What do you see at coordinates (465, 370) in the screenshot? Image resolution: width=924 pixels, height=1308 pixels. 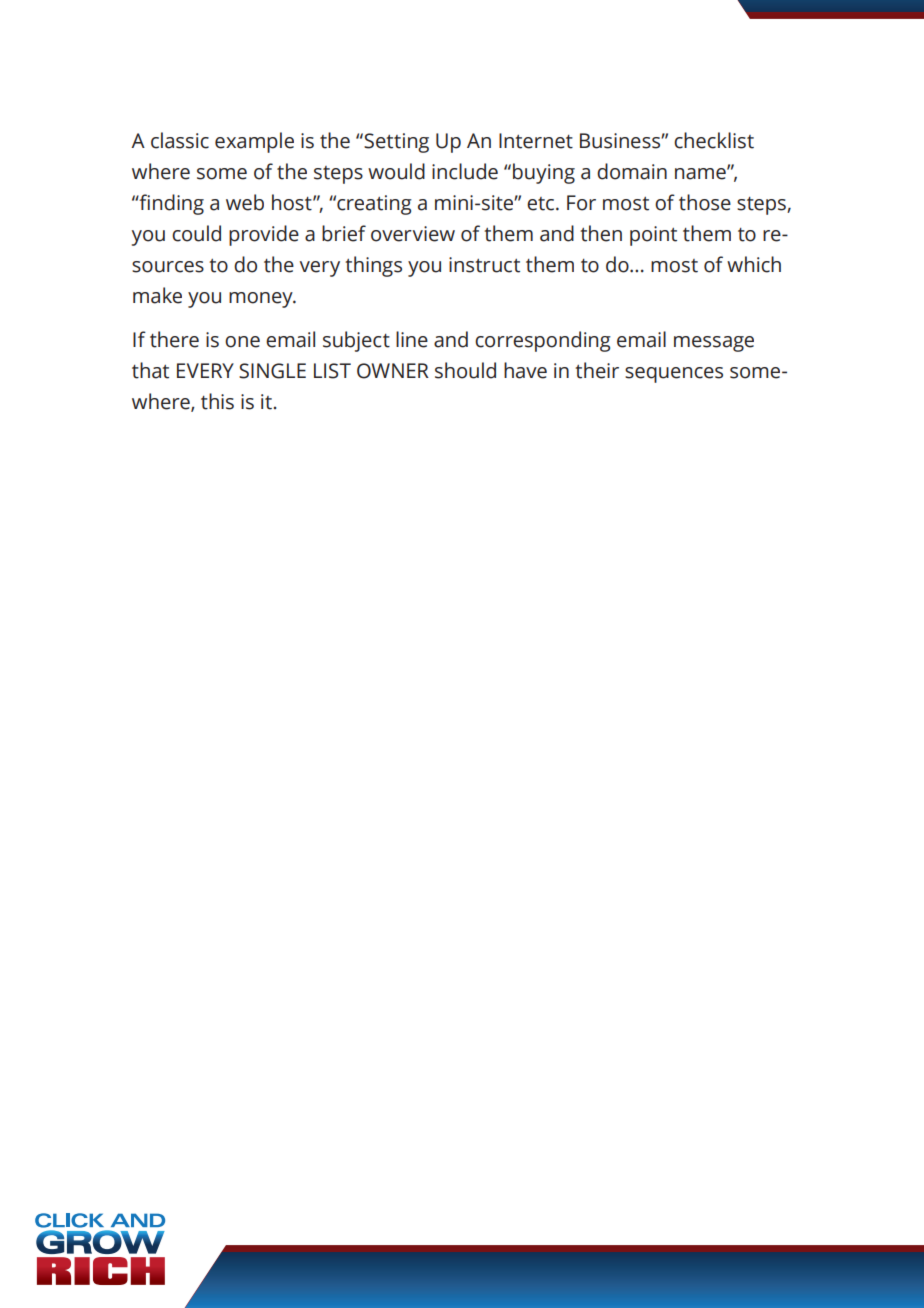 I see `should` at bounding box center [465, 370].
